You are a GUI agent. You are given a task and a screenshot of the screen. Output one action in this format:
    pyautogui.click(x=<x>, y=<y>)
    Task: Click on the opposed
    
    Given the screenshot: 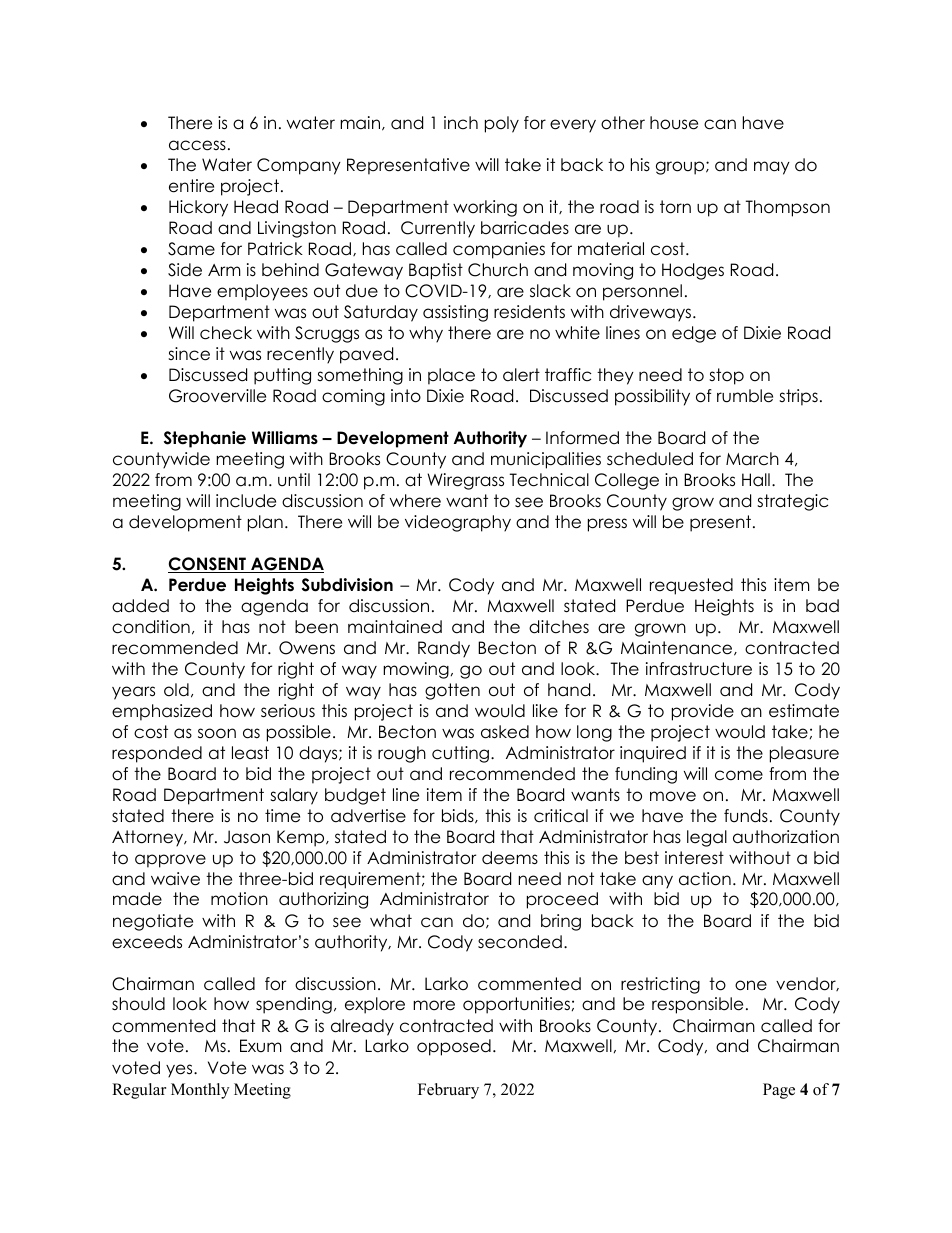 What is the action you would take?
    pyautogui.click(x=454, y=1047)
